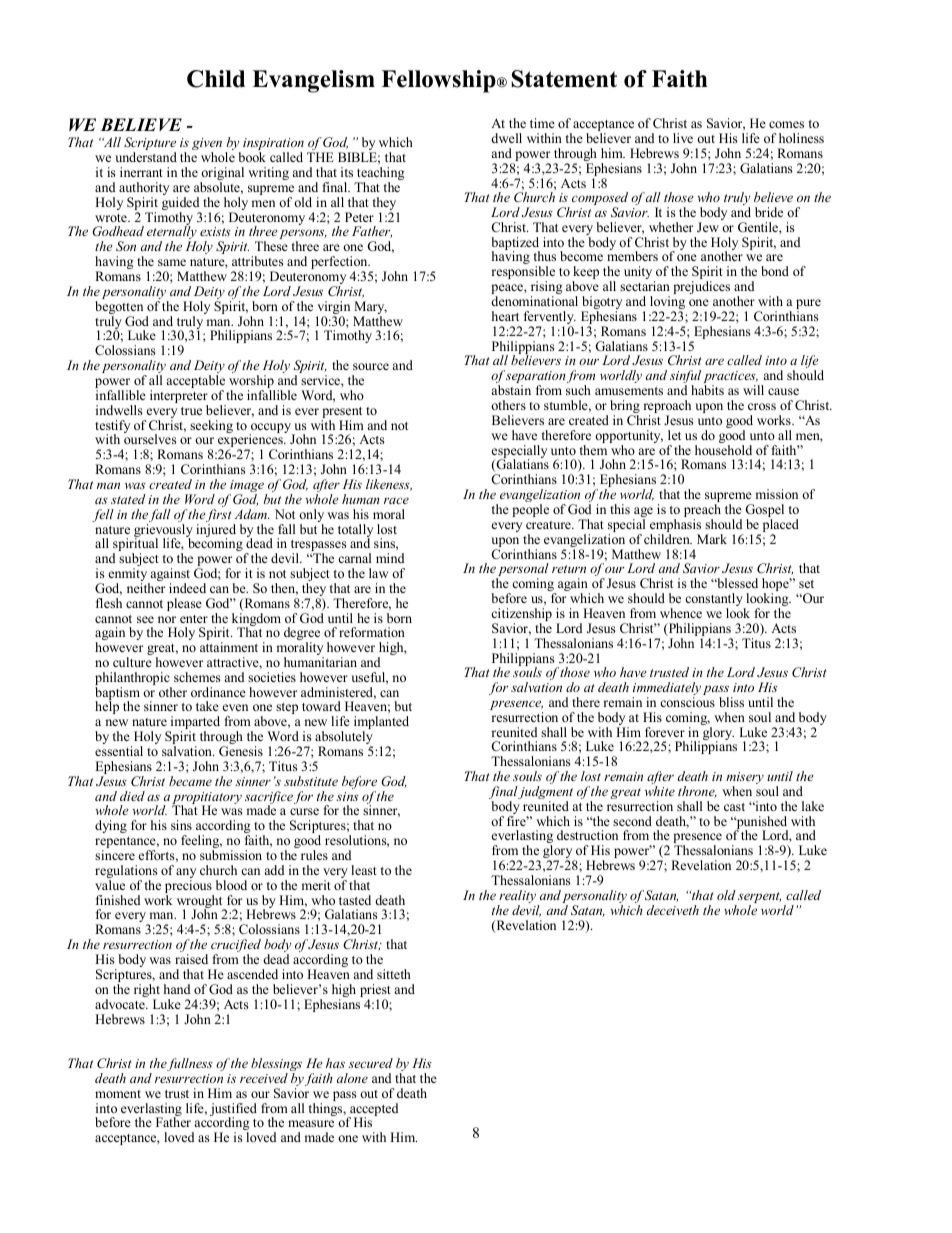  What do you see at coordinates (184, 604) in the screenshot?
I see `please` at bounding box center [184, 604].
